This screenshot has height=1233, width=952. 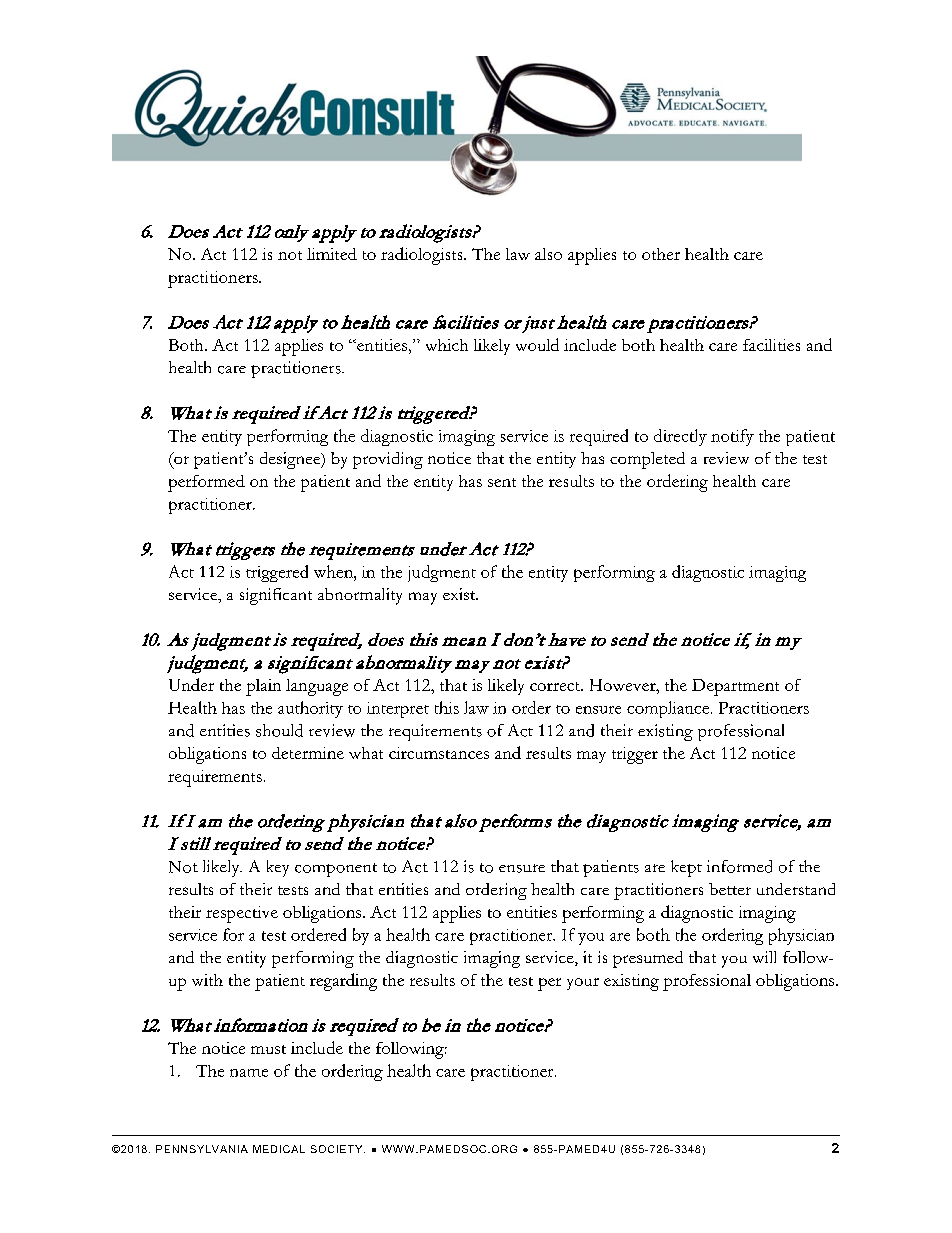 I want to click on MEDICAL, so click(x=279, y=1149).
